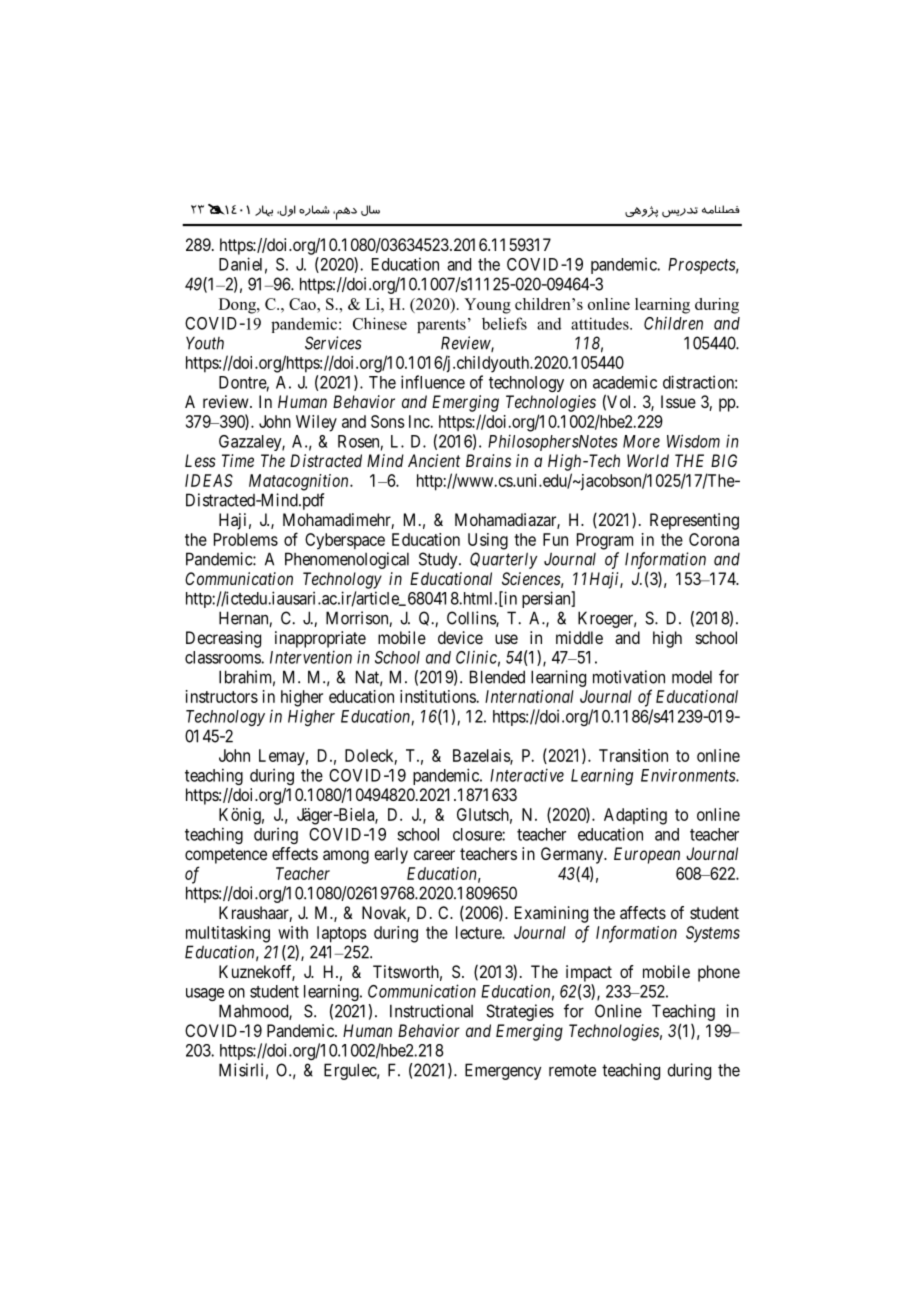 The height and width of the page is (1308, 924). What do you see at coordinates (441, 326) in the page?
I see `parents` at bounding box center [441, 326].
